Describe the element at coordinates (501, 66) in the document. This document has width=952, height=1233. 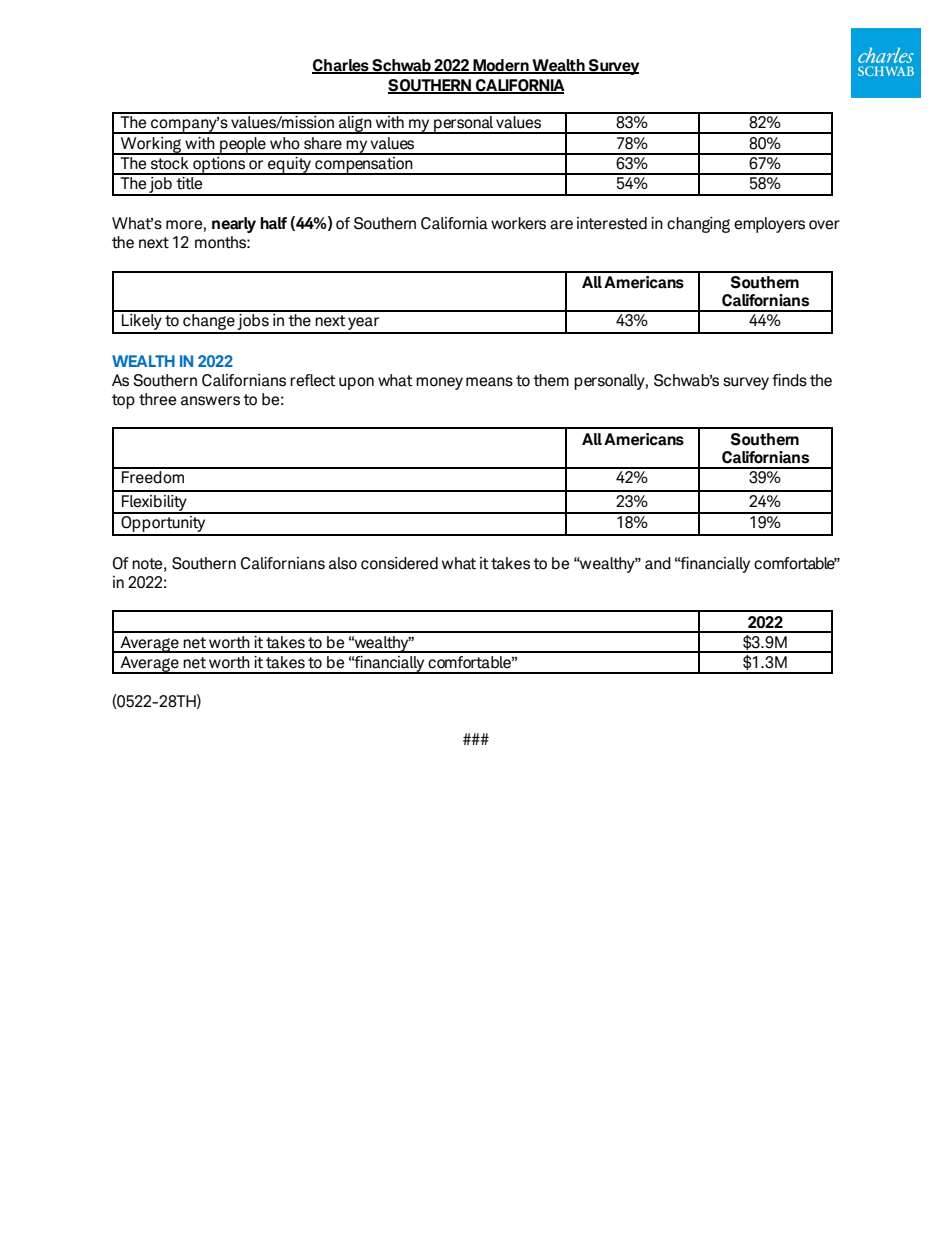
I see `Modern` at that location.
